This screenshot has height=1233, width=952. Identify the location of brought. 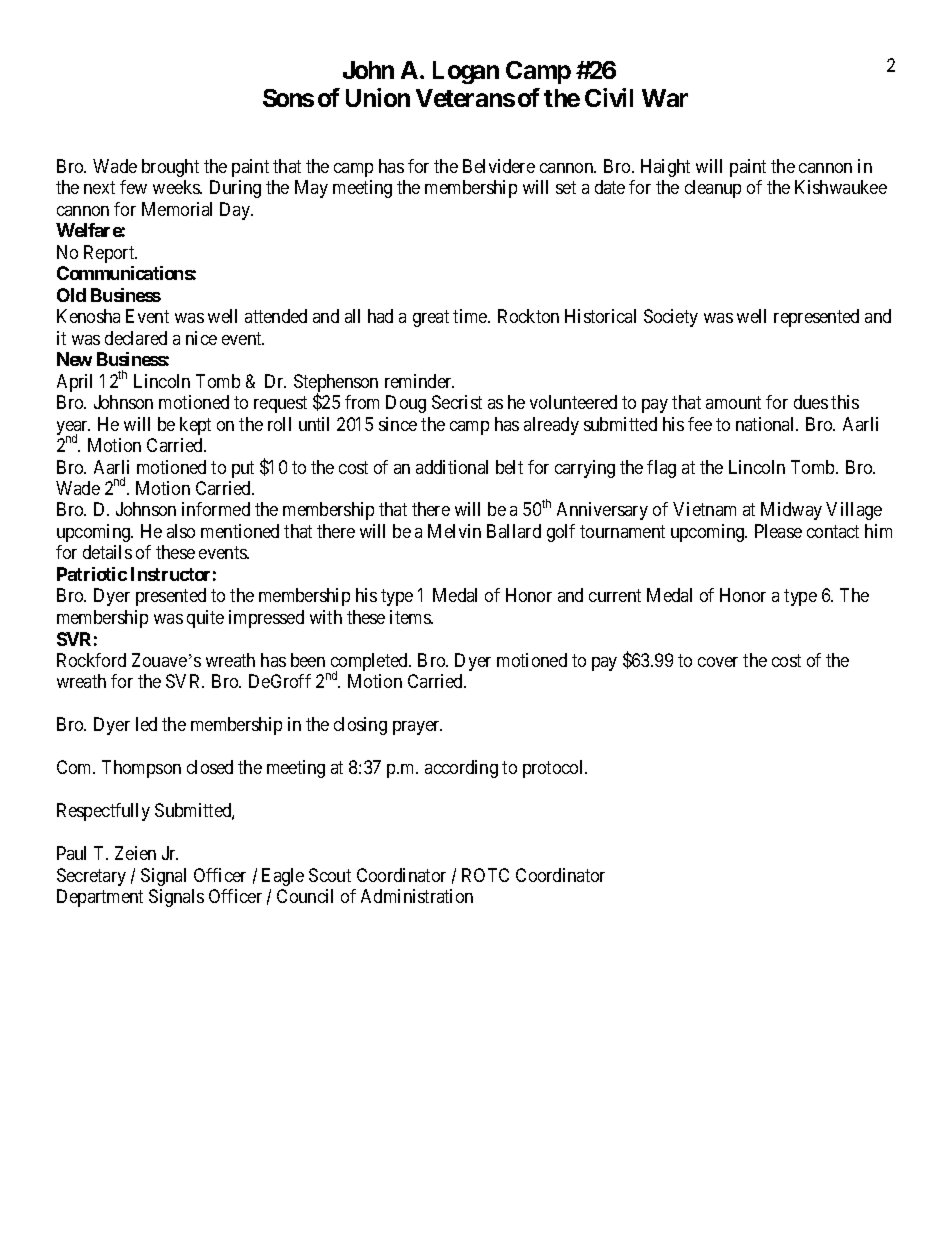
(170, 168).
